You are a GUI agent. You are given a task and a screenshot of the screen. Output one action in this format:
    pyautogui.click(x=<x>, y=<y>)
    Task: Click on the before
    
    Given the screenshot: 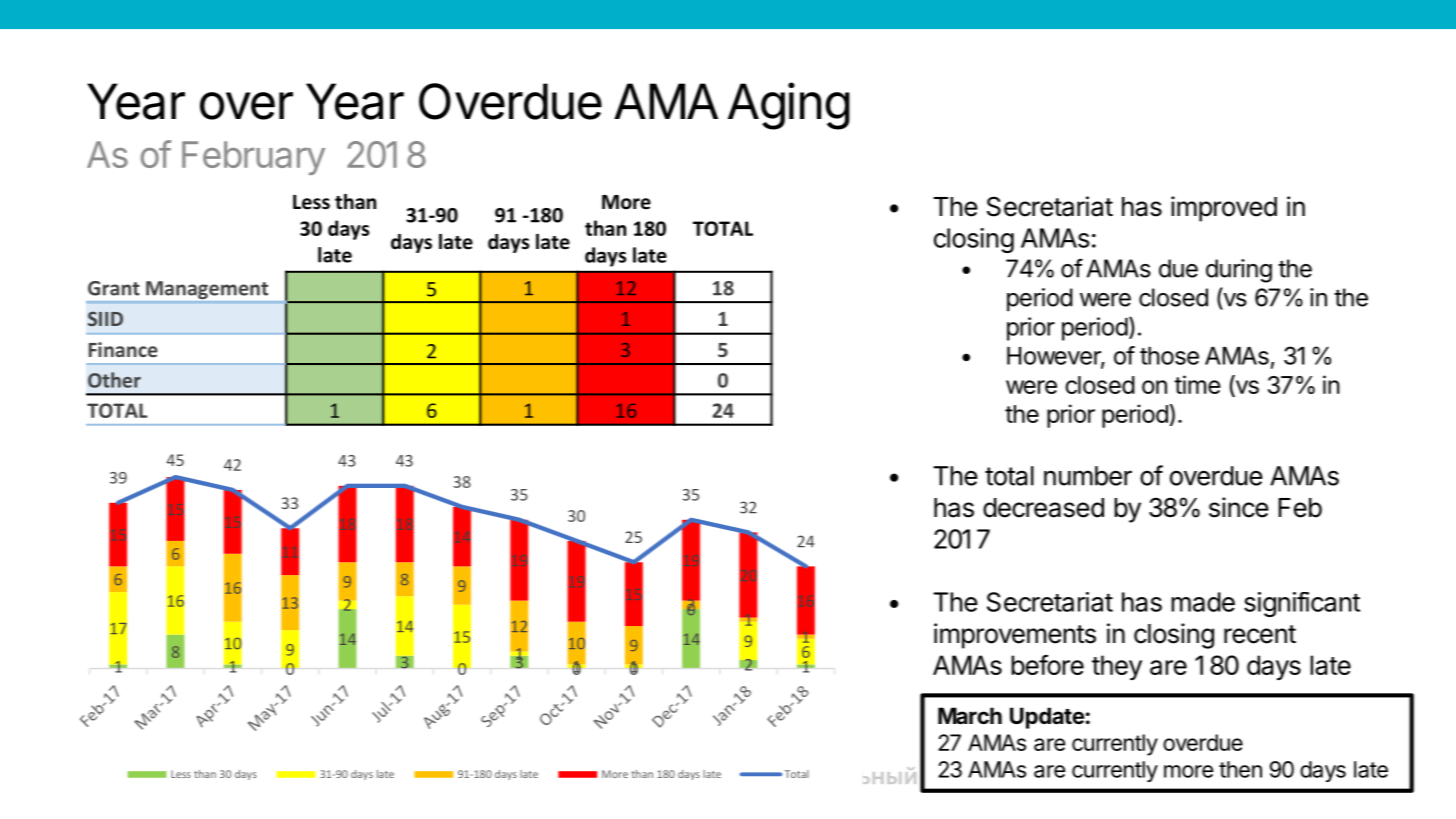 What is the action you would take?
    pyautogui.click(x=1047, y=665)
